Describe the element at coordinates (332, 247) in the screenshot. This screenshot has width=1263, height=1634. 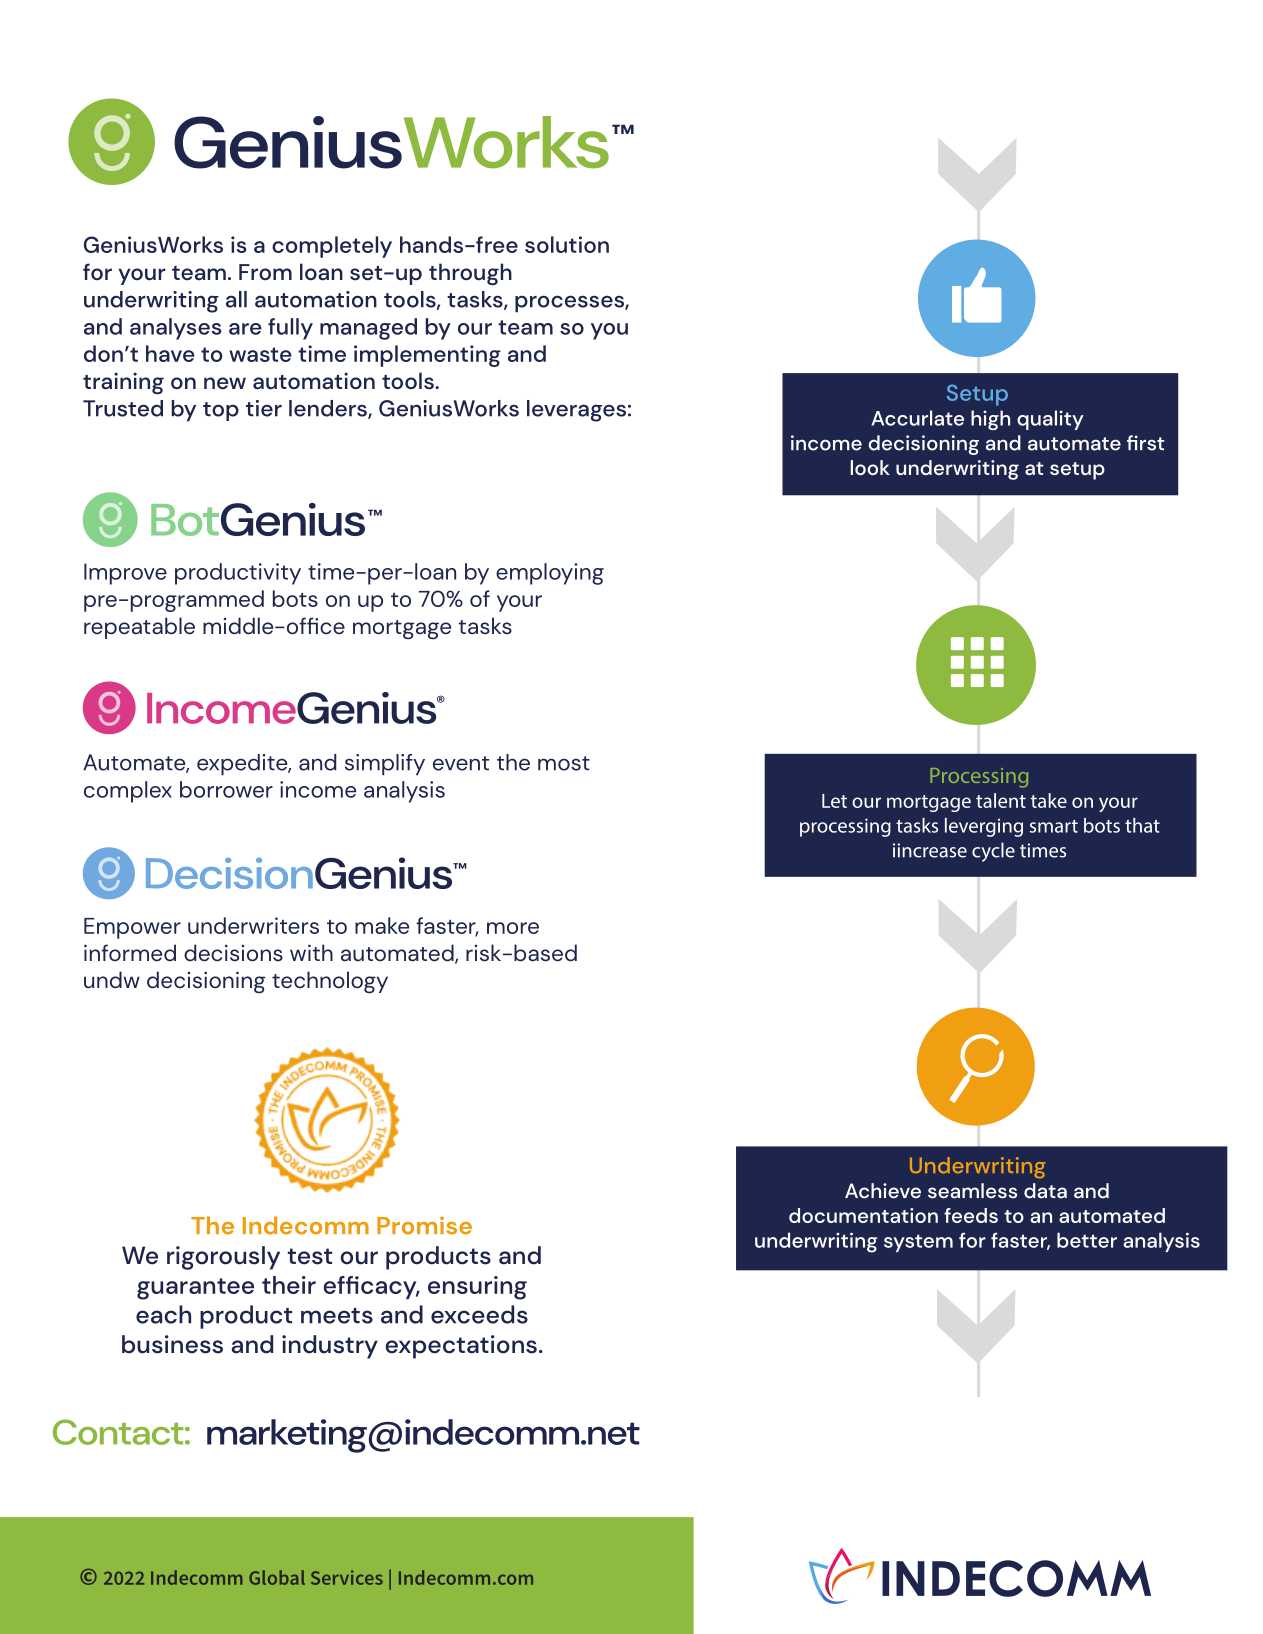
I see `completely` at that location.
